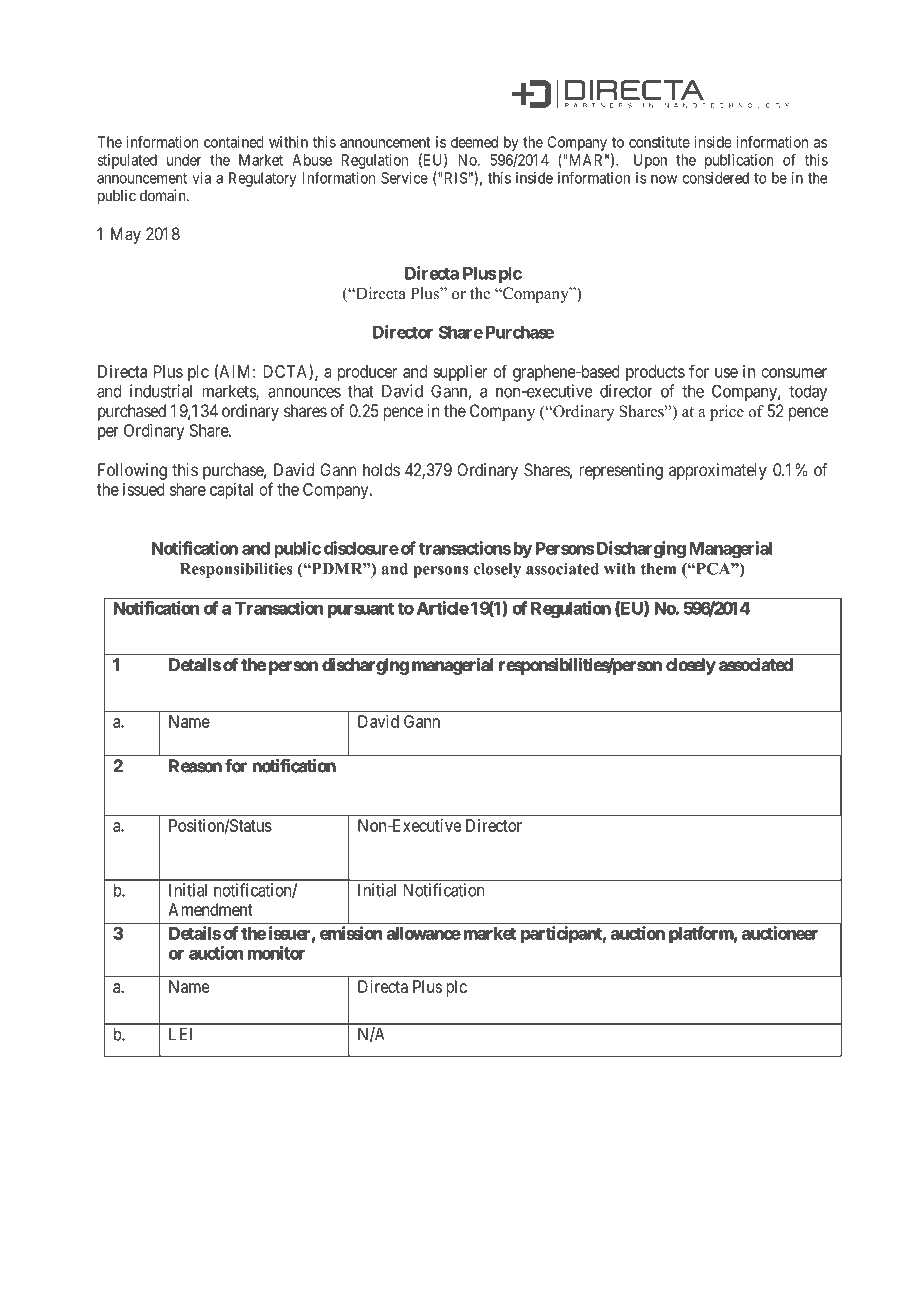 Image resolution: width=924 pixels, height=1308 pixels. I want to click on LEI, so click(180, 1034).
